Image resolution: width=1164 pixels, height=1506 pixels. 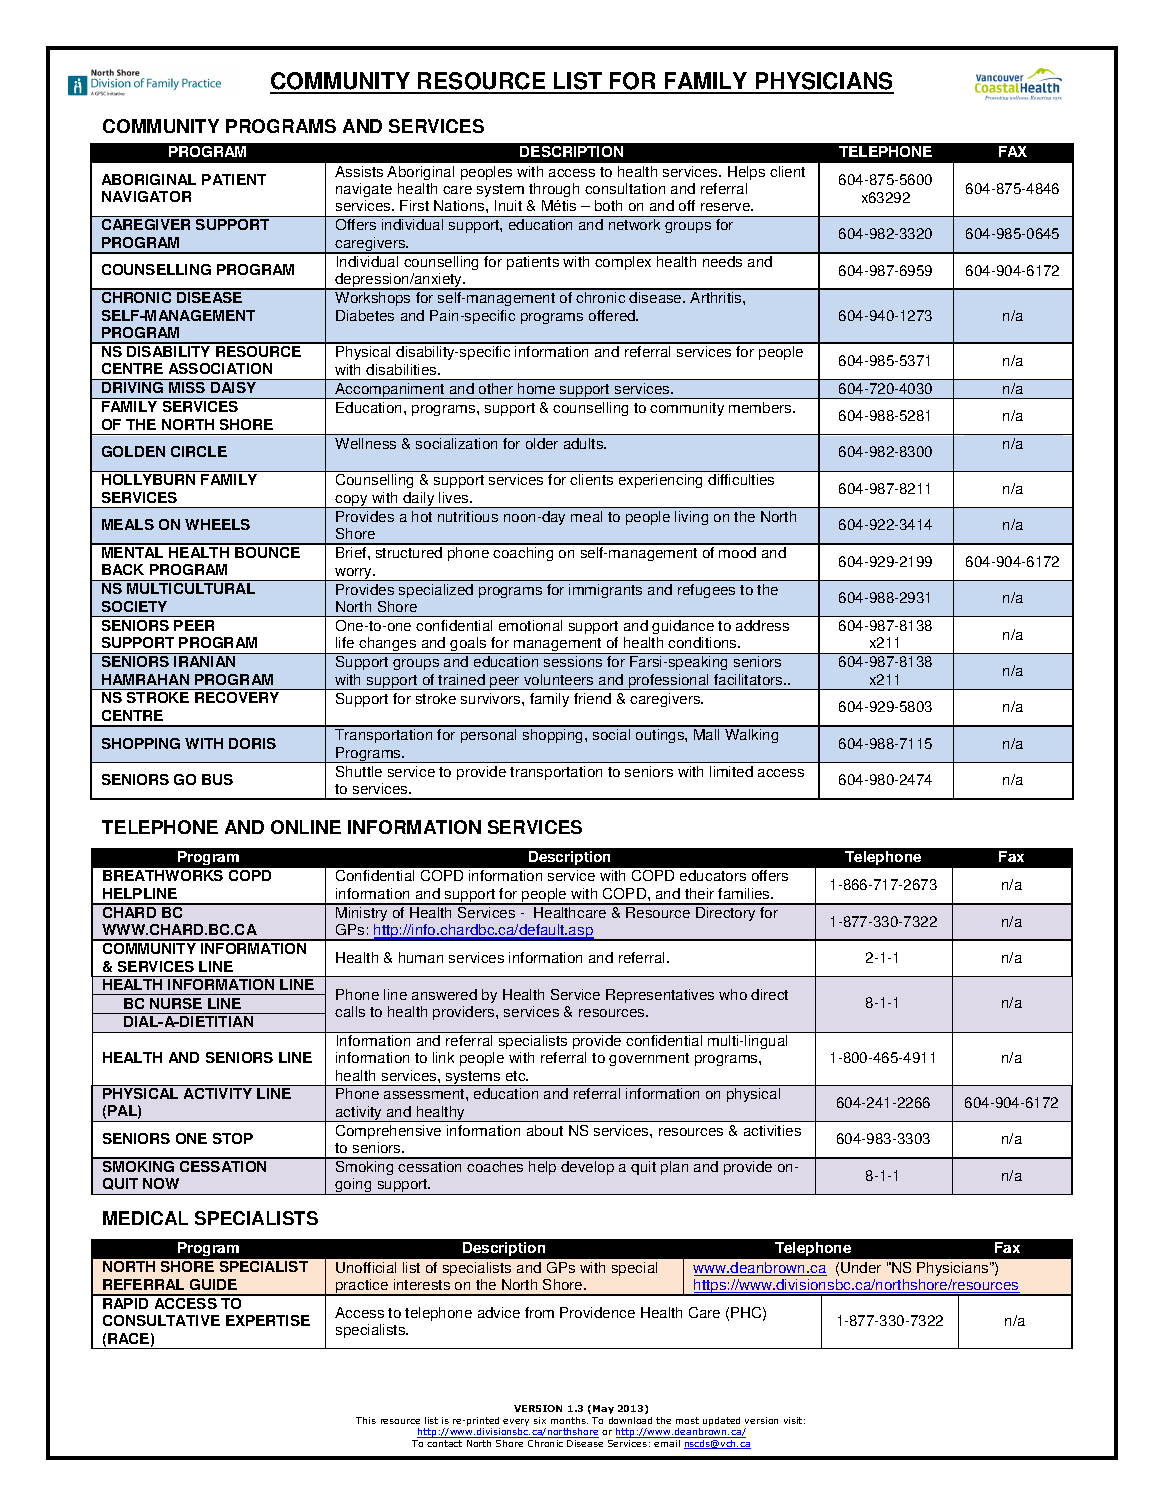 What do you see at coordinates (146, 196) in the document?
I see `NAVIGATOR` at bounding box center [146, 196].
